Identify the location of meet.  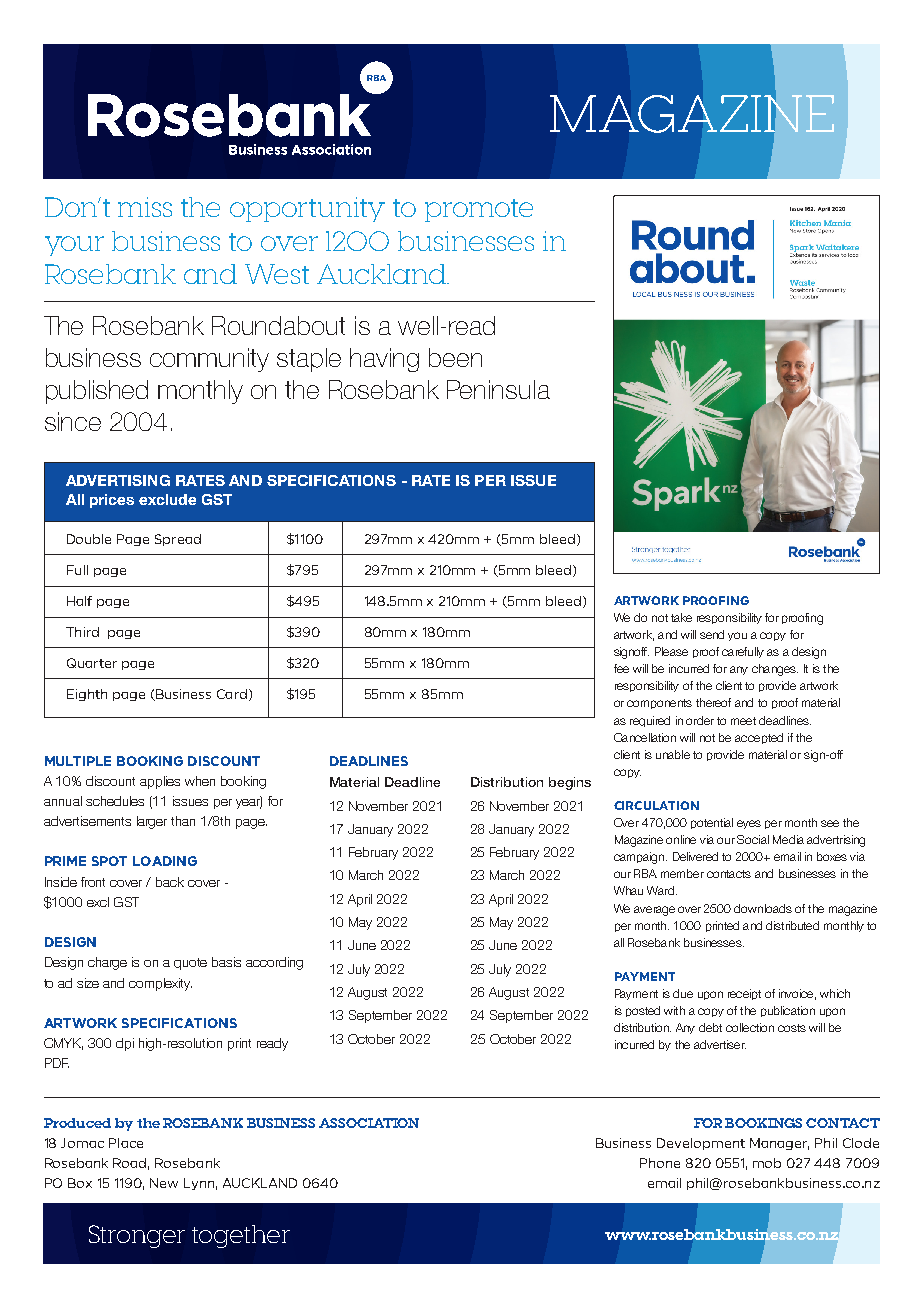
(743, 721).
